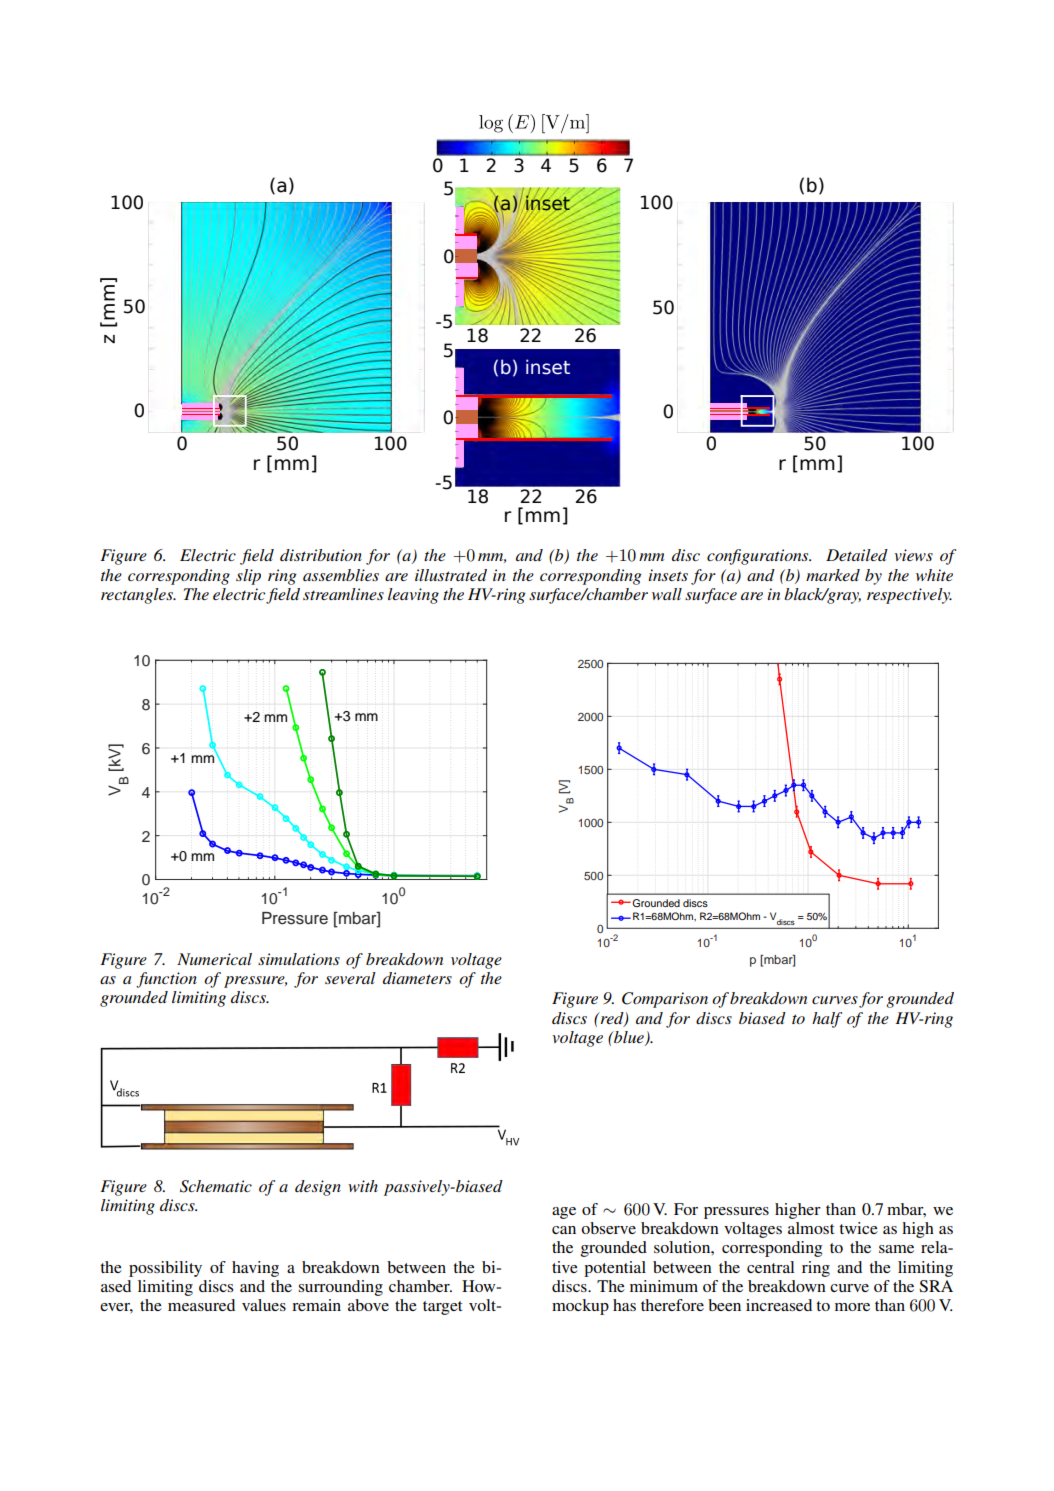 This screenshot has height=1491, width=1054. What do you see at coordinates (248, 577) in the screenshot?
I see `slip` at bounding box center [248, 577].
